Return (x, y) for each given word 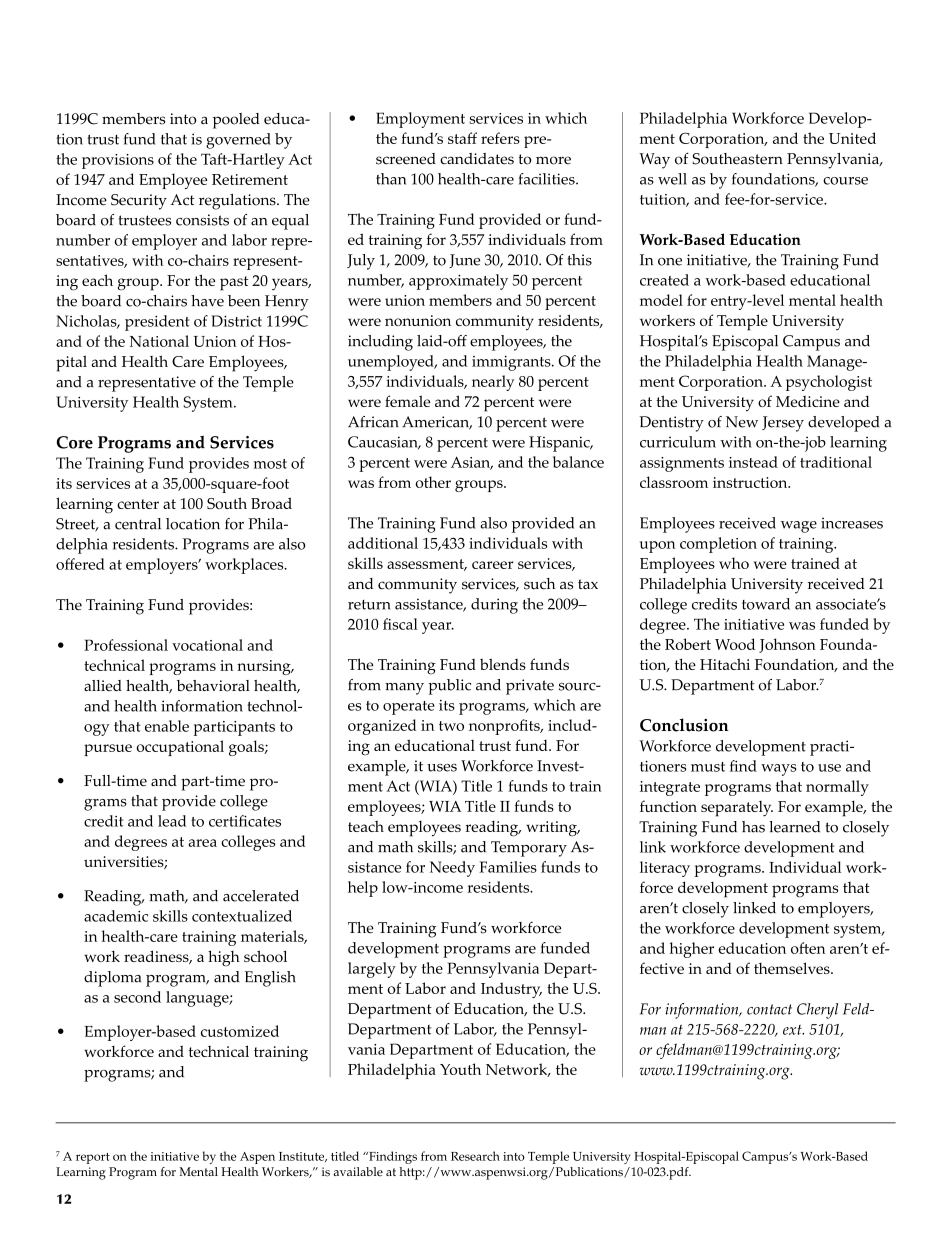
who (734, 563)
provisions (118, 161)
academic (116, 916)
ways (778, 770)
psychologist (829, 383)
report (93, 1158)
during (494, 606)
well (672, 179)
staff (462, 138)
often (808, 948)
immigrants (512, 363)
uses (442, 768)
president (157, 323)
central (138, 524)
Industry (511, 990)
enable (167, 726)
